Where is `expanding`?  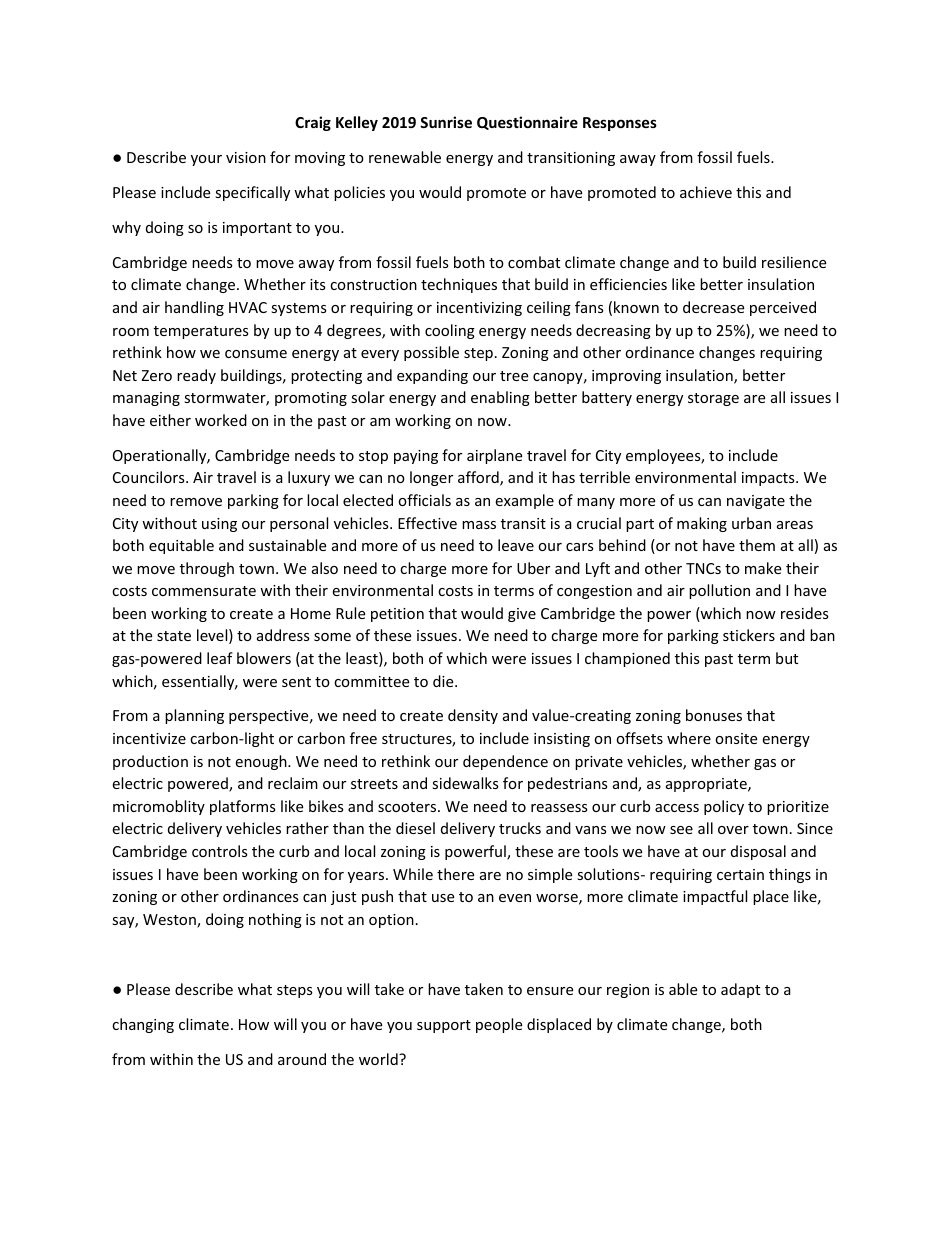 expanding is located at coordinates (432, 376).
